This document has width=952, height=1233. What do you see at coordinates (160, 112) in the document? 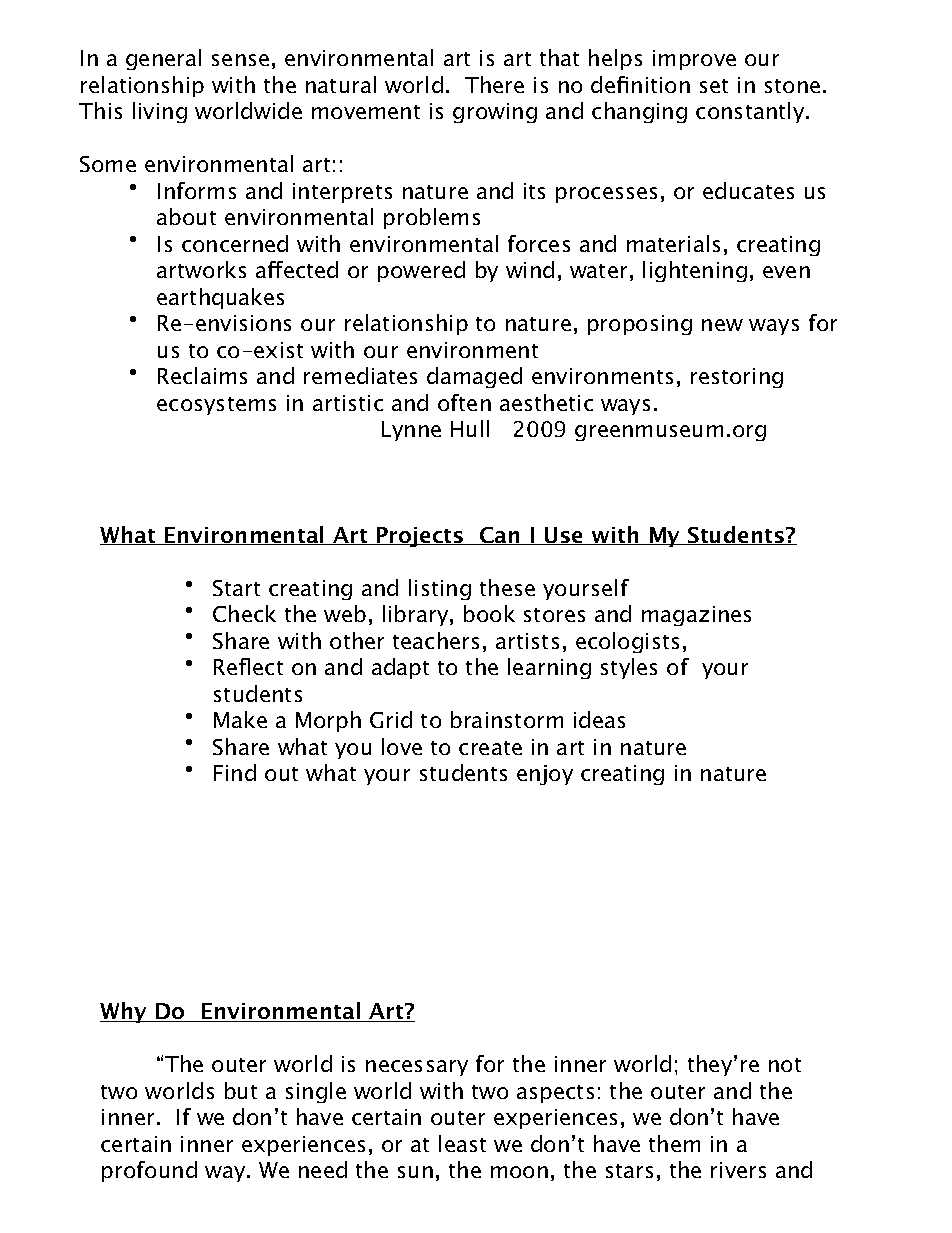
I see `living` at bounding box center [160, 112].
